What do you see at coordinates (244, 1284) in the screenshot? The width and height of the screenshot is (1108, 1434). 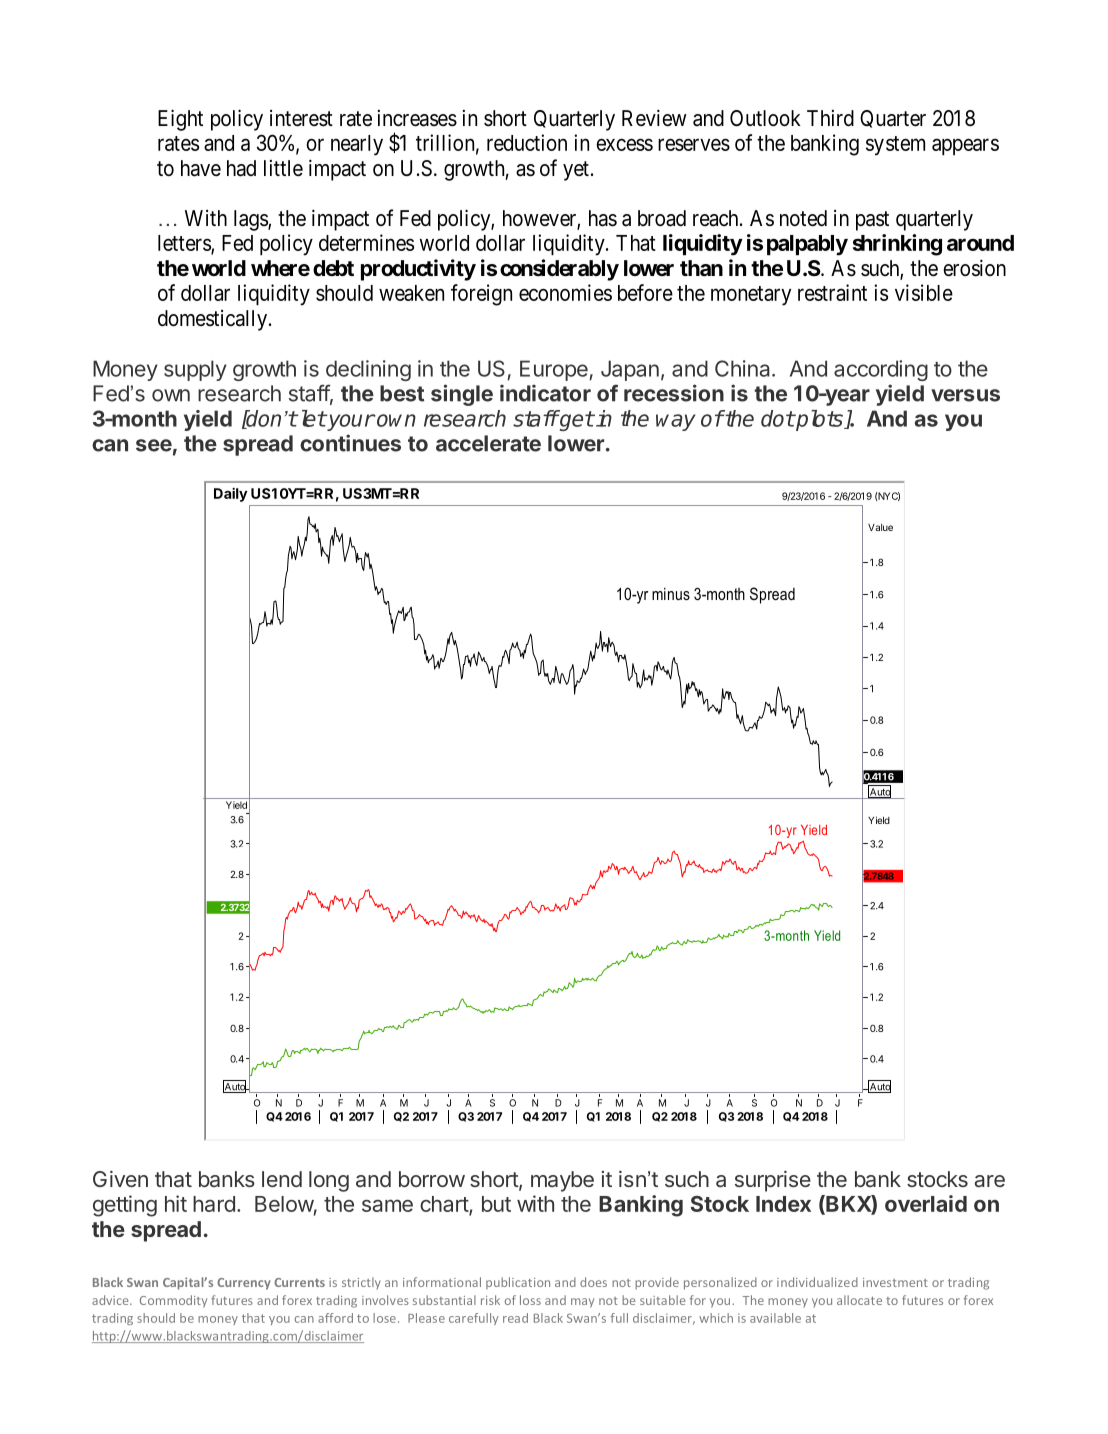 I see `Currency` at bounding box center [244, 1284].
